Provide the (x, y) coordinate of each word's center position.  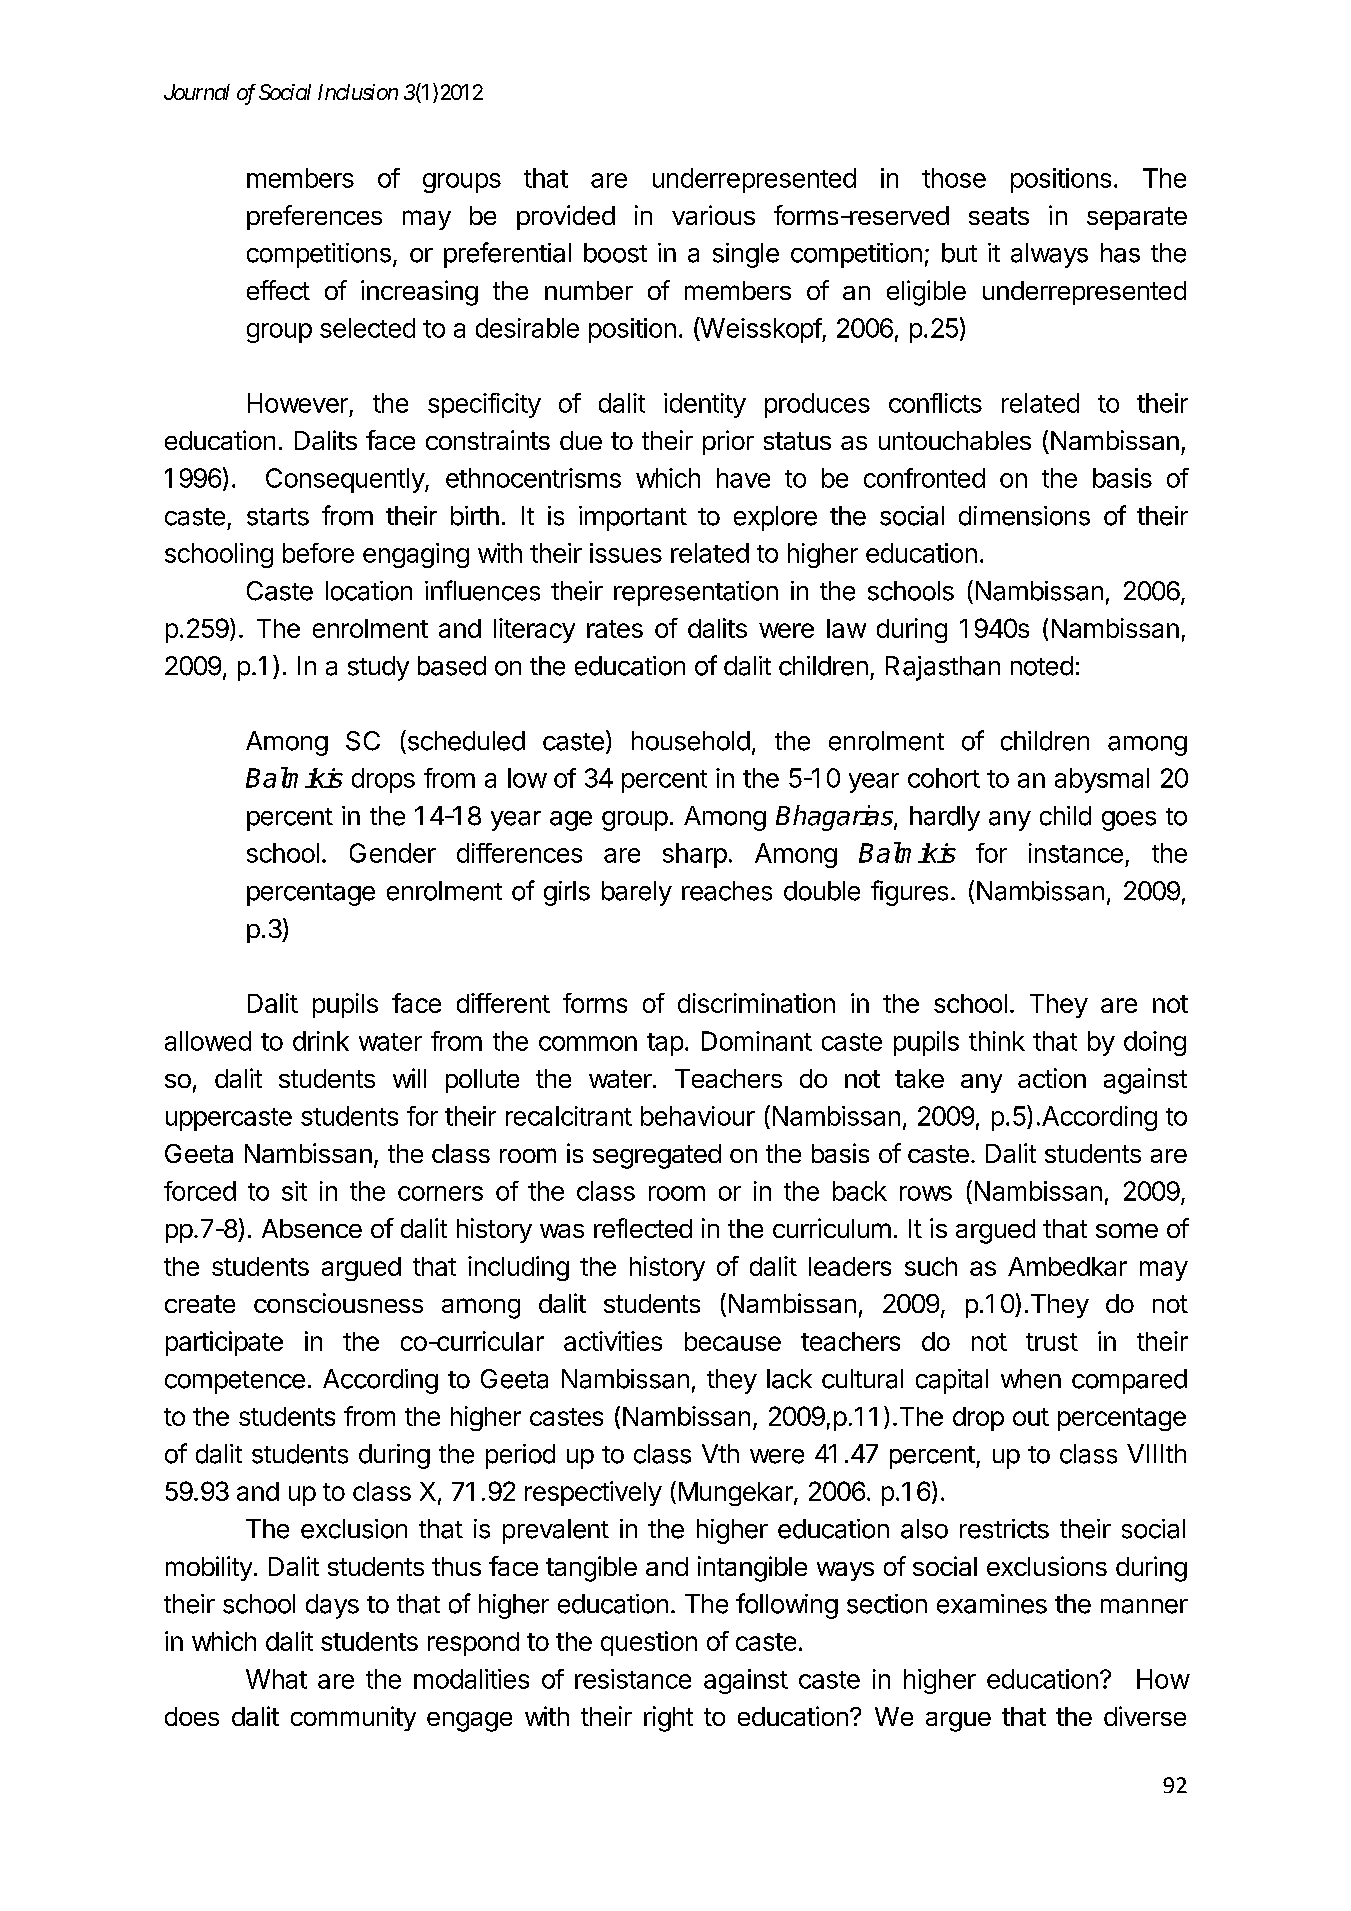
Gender (393, 853)
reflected (643, 1228)
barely (637, 893)
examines (992, 1604)
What (276, 1679)
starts (278, 517)
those (954, 178)
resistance (633, 1679)
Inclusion (358, 92)
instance (1076, 853)
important (633, 518)
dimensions (1024, 516)
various (713, 215)
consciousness (338, 1303)
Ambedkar (1067, 1266)
